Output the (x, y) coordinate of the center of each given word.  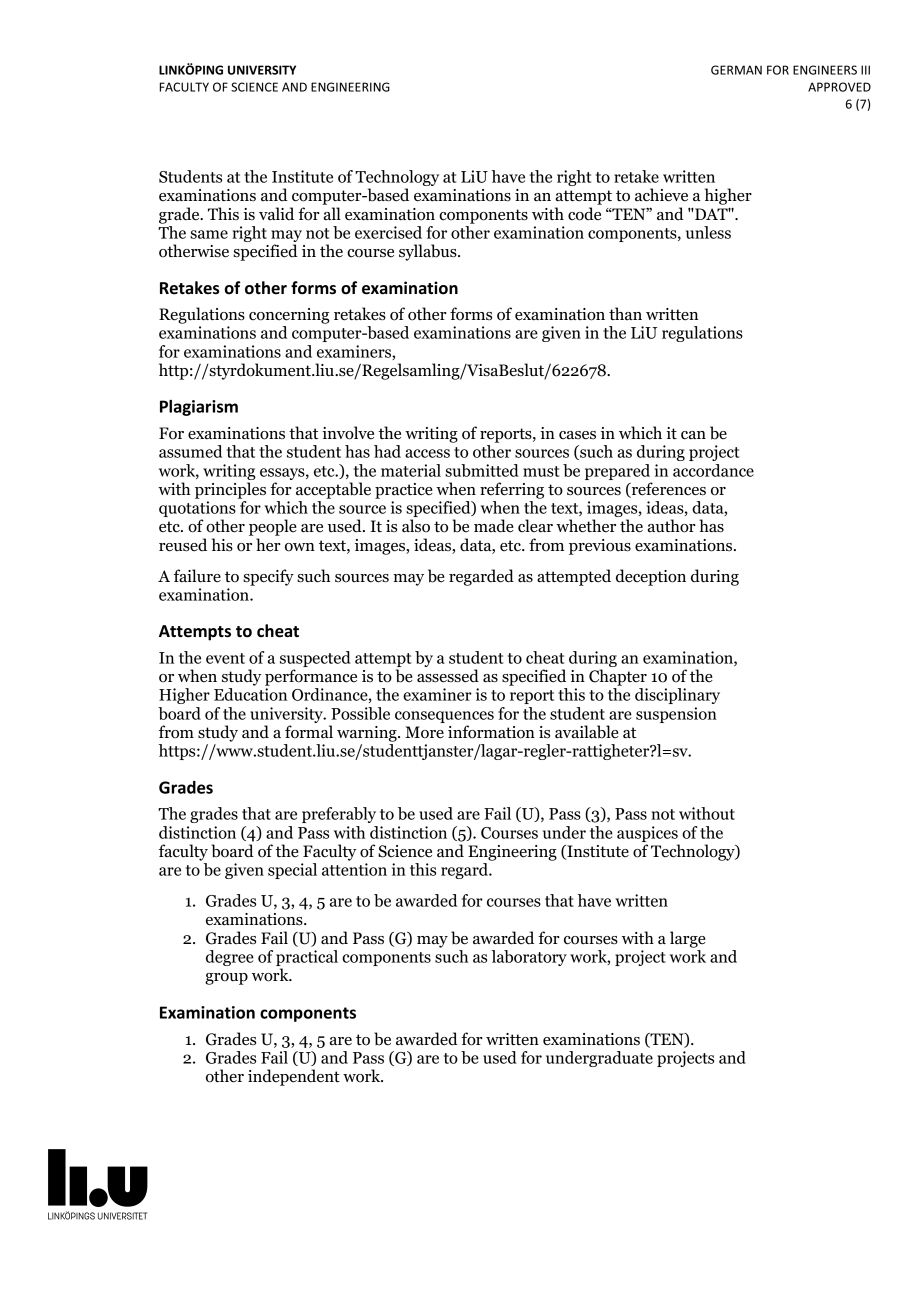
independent (294, 1077)
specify (268, 577)
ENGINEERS (825, 70)
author (672, 526)
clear (535, 526)
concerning (289, 316)
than (625, 313)
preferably (339, 815)
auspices (647, 834)
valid (276, 213)
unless (708, 232)
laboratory (529, 958)
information (491, 732)
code (584, 214)
